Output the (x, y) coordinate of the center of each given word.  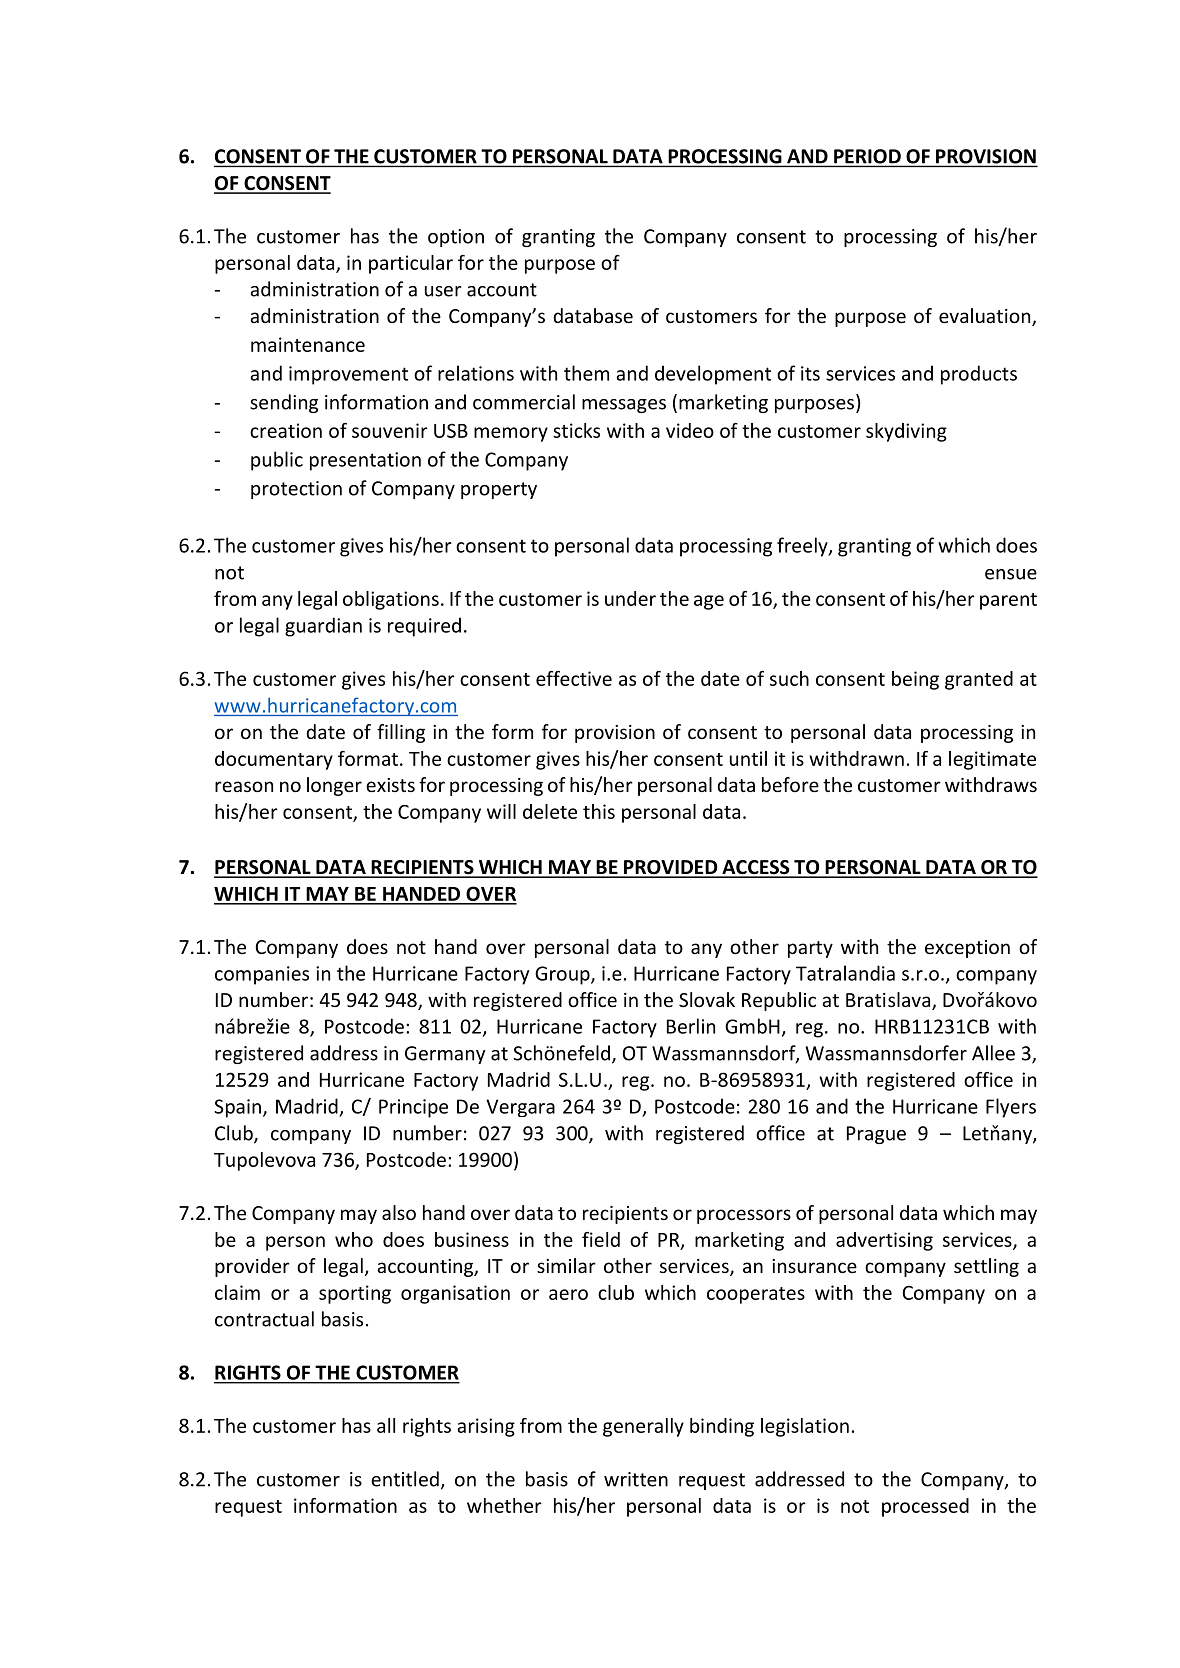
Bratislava (889, 1001)
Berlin (691, 1026)
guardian (323, 627)
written (636, 1479)
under (630, 598)
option (456, 238)
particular (411, 264)
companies (262, 975)
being (915, 680)
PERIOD (867, 156)
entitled (405, 1479)
